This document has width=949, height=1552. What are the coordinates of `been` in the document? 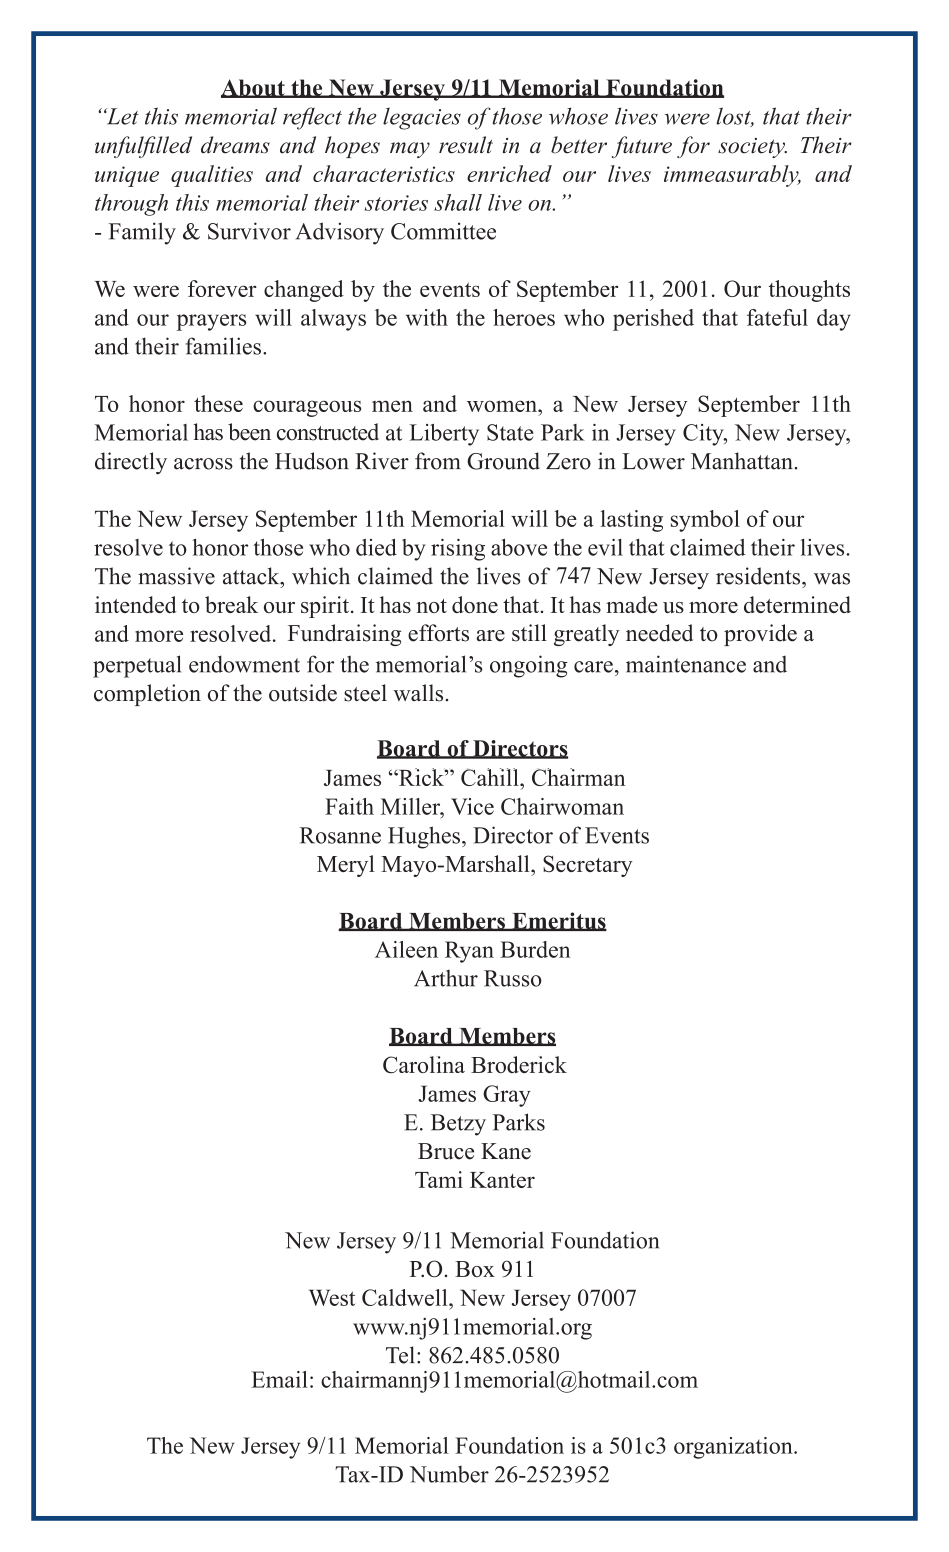 It's located at (249, 432).
